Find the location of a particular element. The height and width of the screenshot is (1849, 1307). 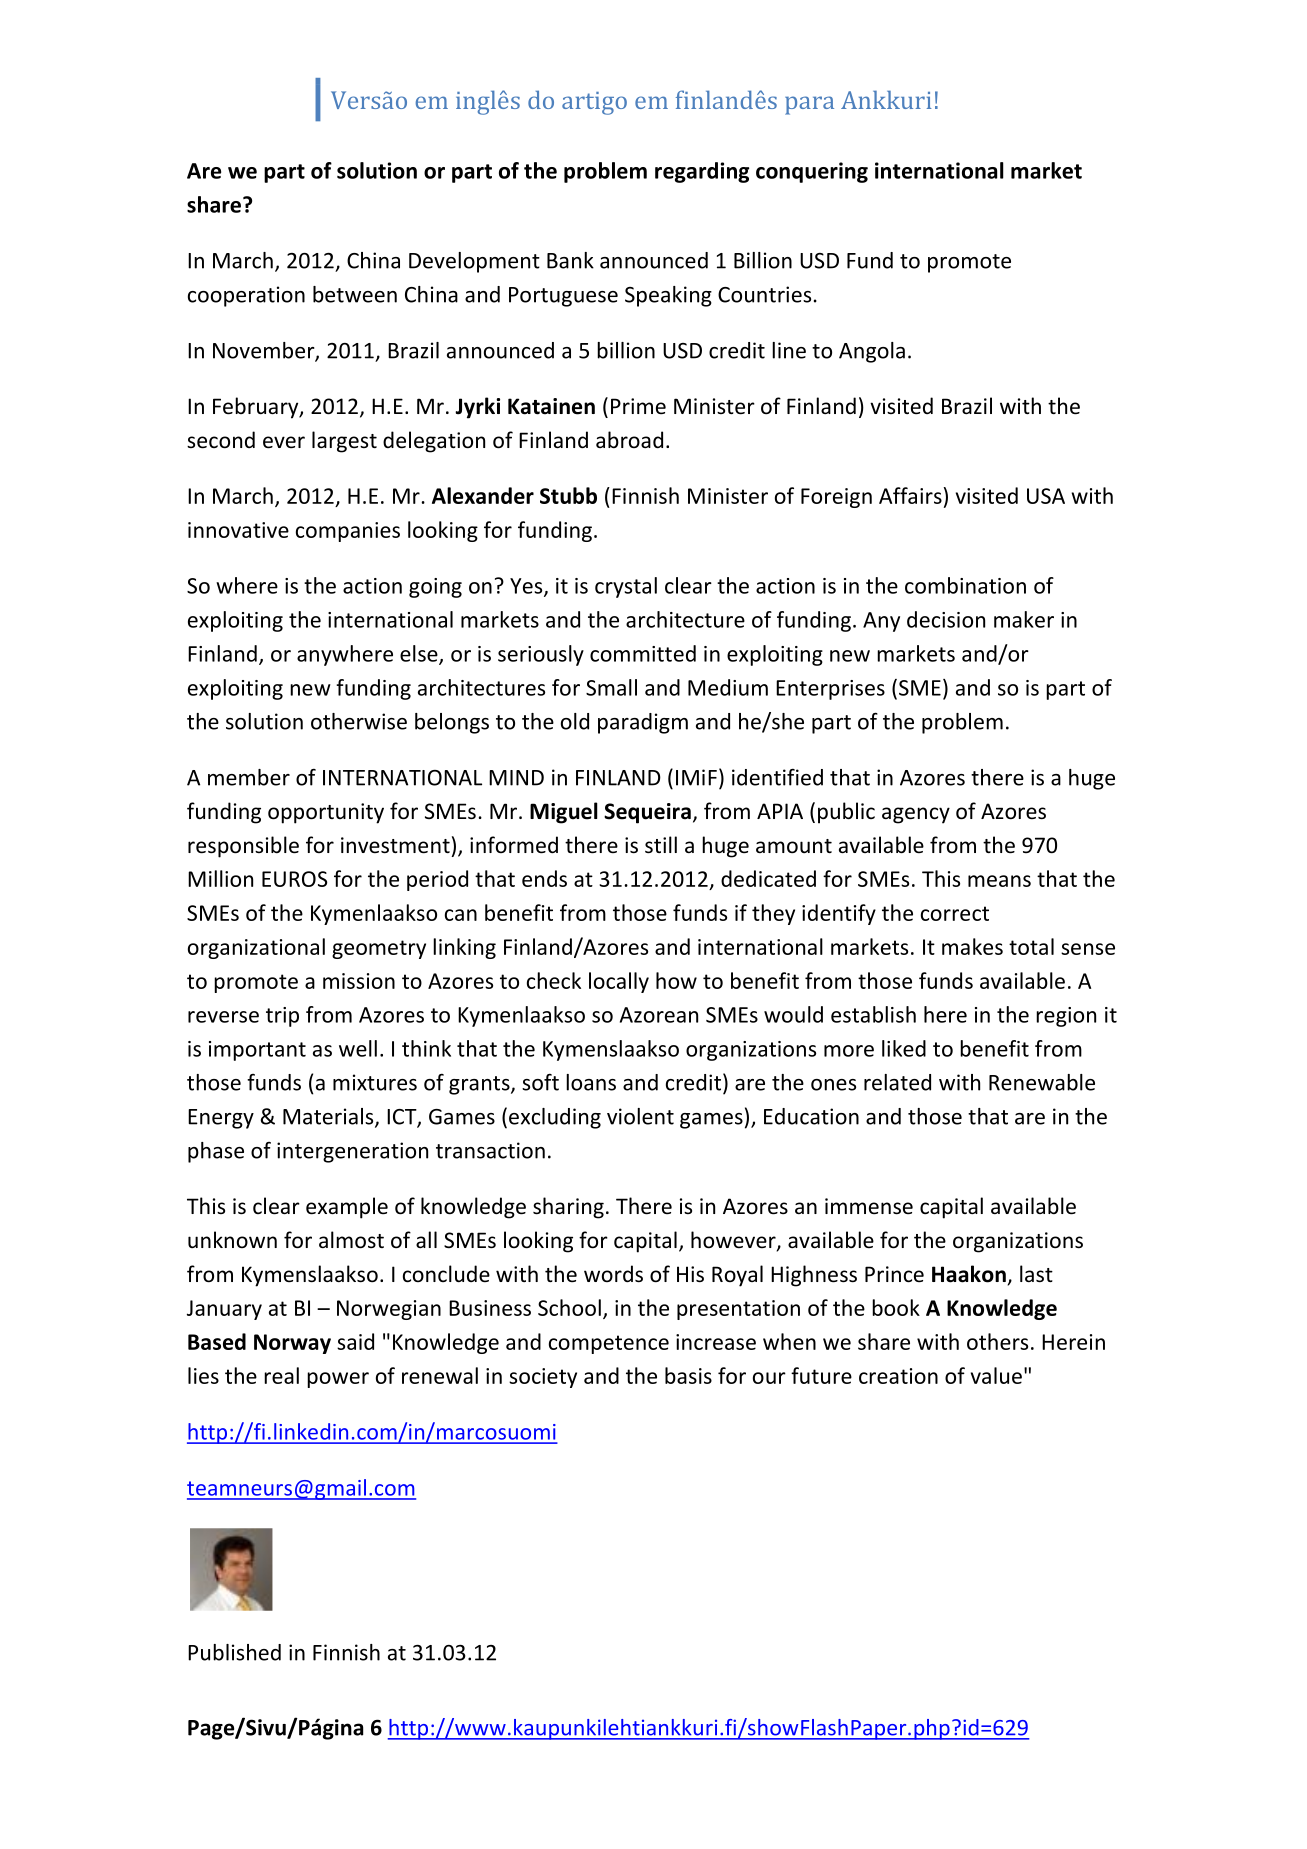

conquering is located at coordinates (812, 172).
